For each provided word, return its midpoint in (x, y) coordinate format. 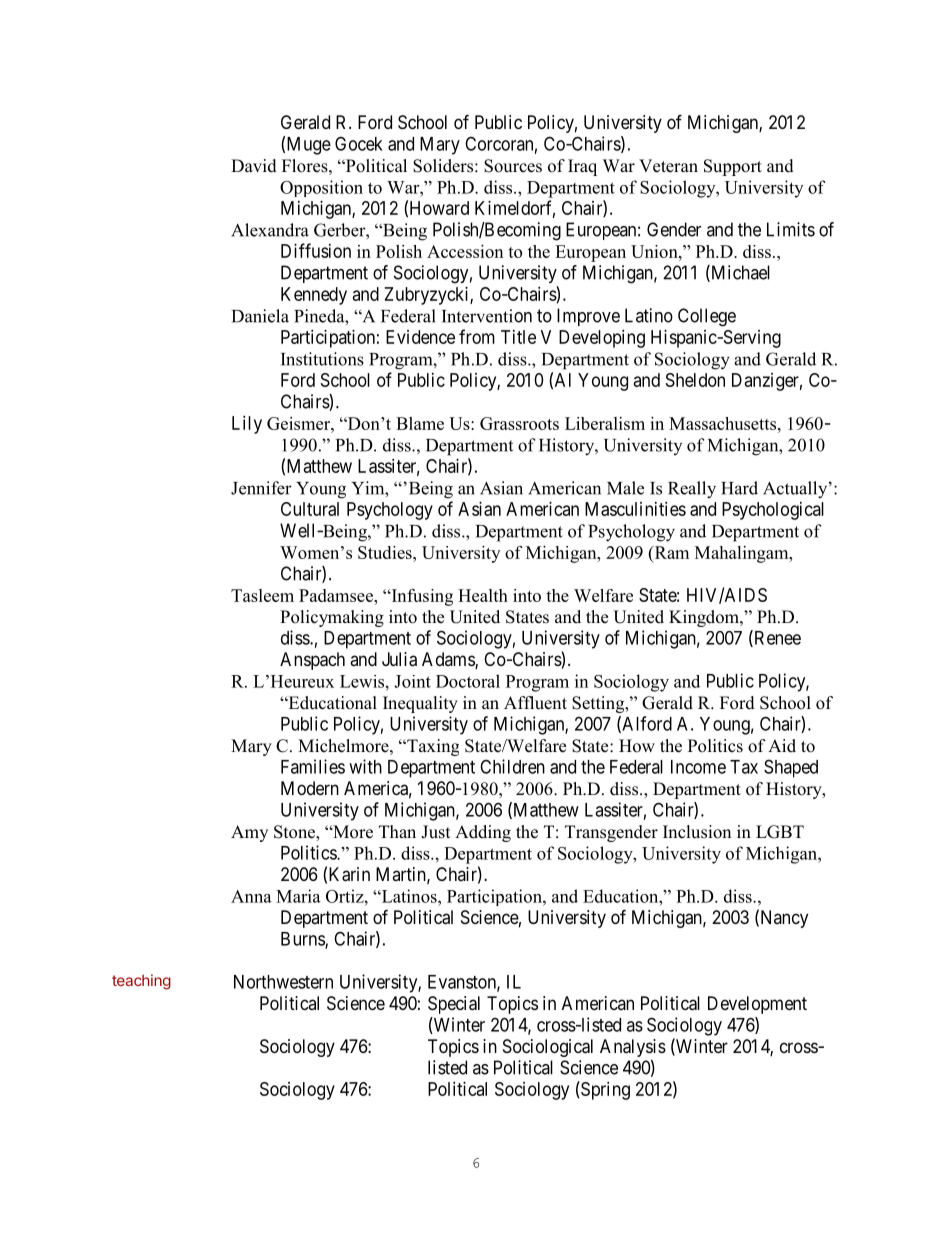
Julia (399, 659)
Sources (513, 166)
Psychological (773, 511)
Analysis (633, 1048)
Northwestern (283, 982)
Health (483, 595)
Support (733, 167)
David (254, 166)
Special (454, 1005)
